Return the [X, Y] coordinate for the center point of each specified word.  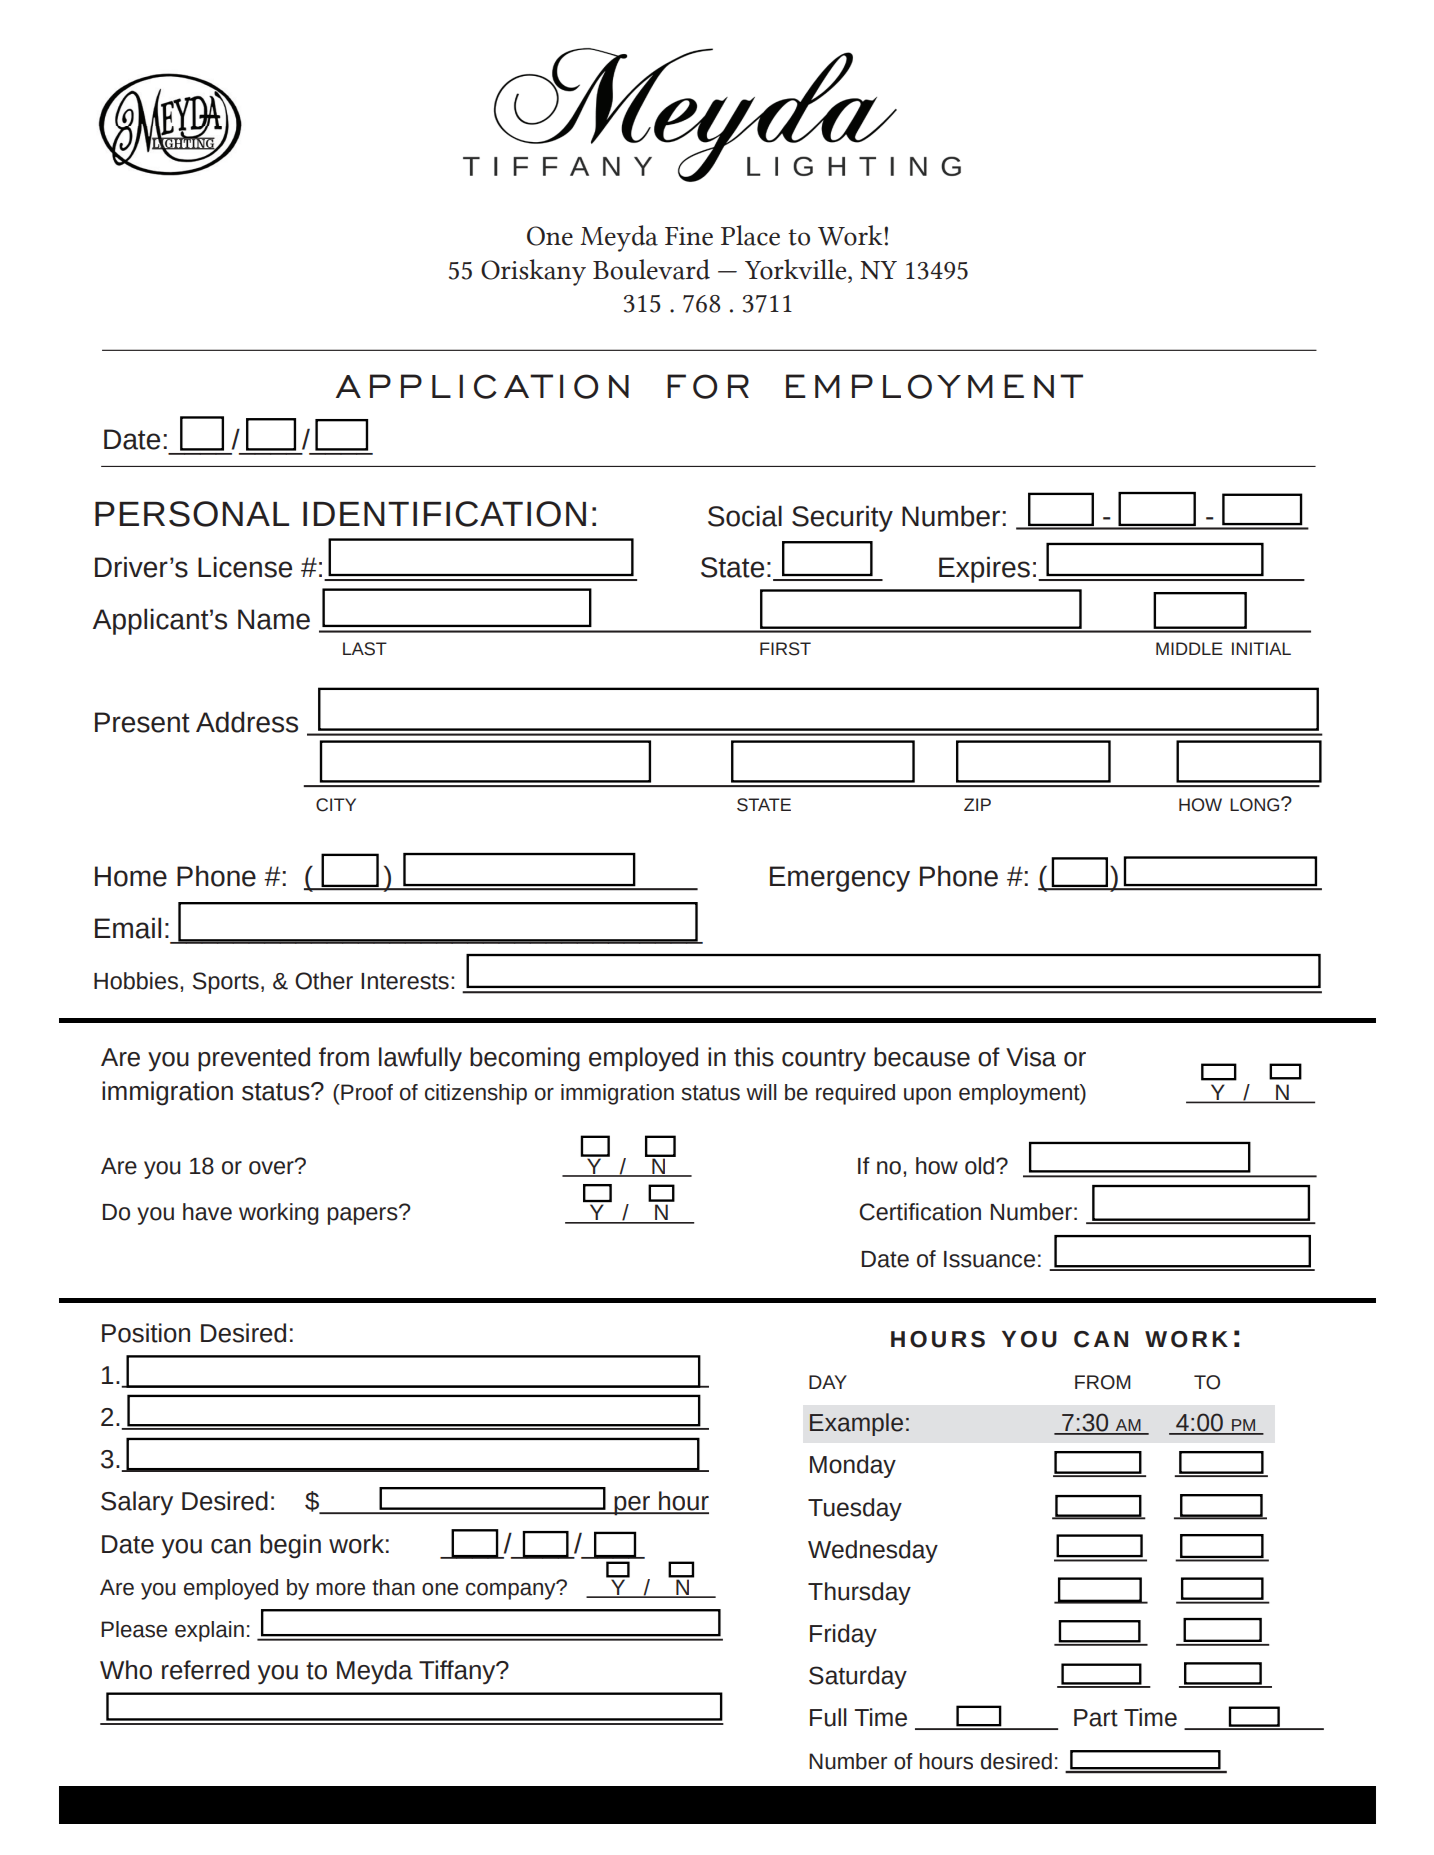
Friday [843, 1635]
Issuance [989, 1259]
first [785, 649]
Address [247, 722]
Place [750, 235]
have [207, 1212]
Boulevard [651, 269]
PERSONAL [192, 514]
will [761, 1092]
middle [1189, 648]
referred [205, 1670]
